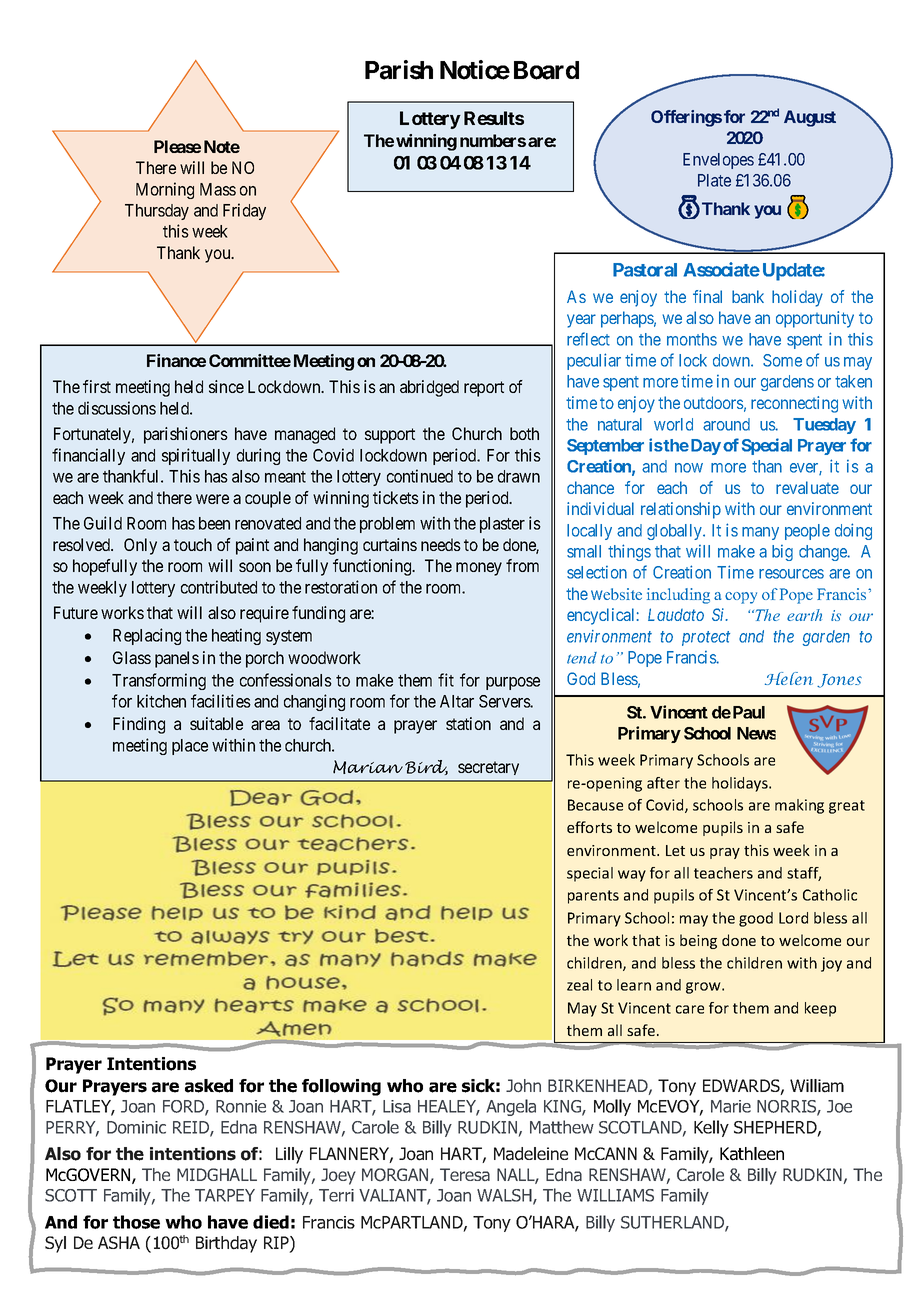 Image resolution: width=924 pixels, height=1308 pixels. Describe the element at coordinates (136, 1222) in the image. I see `those` at that location.
